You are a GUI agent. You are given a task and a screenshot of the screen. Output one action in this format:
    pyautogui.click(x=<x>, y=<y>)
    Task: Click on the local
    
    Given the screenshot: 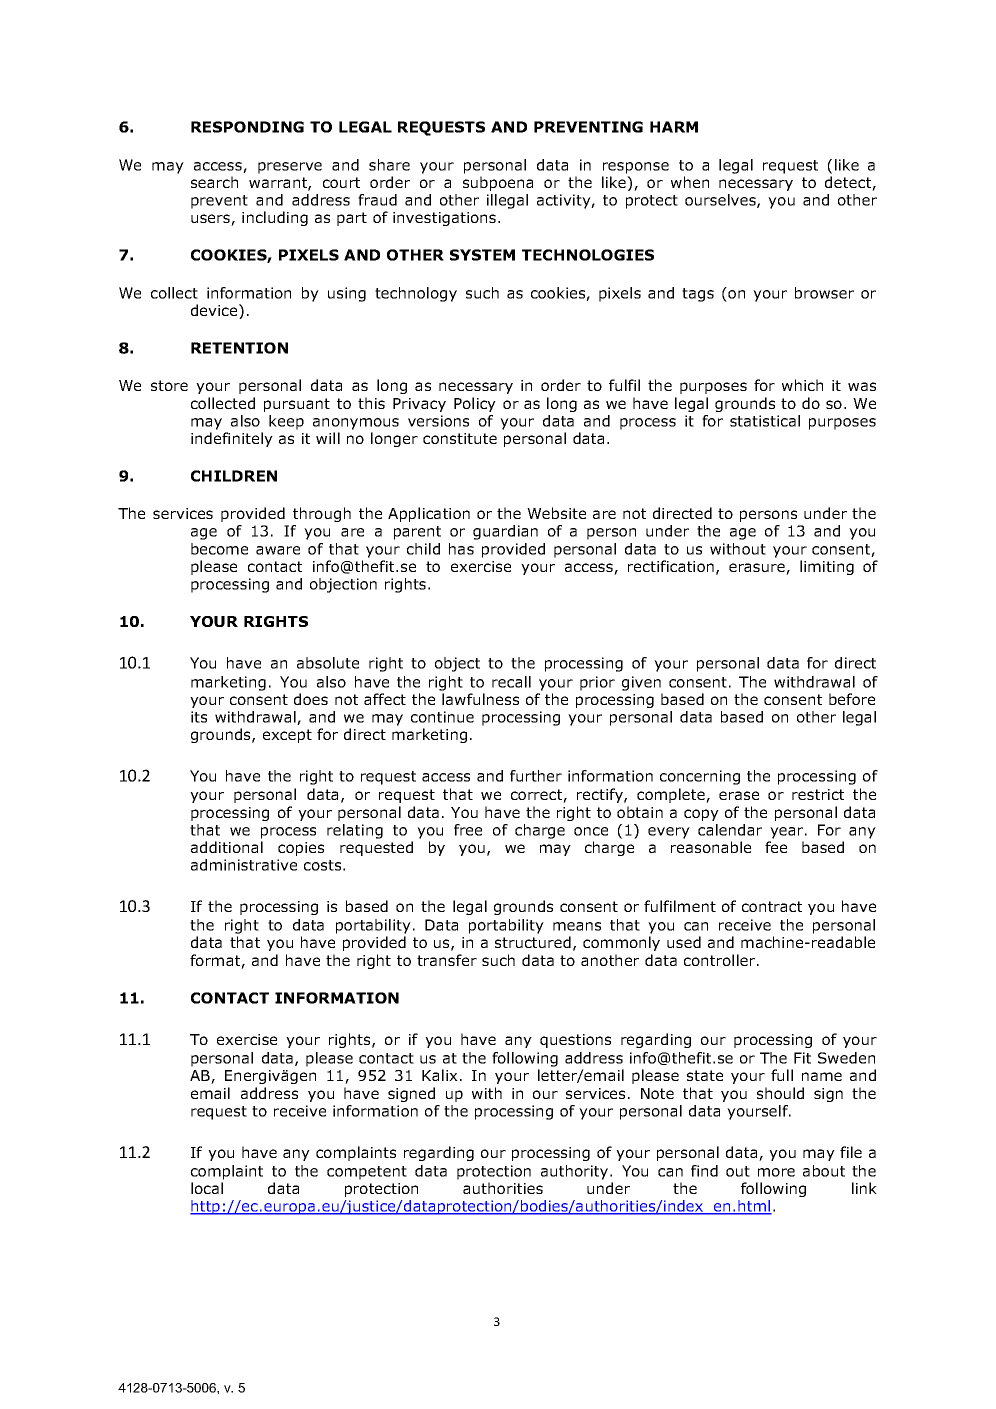 What is the action you would take?
    pyautogui.click(x=207, y=1188)
